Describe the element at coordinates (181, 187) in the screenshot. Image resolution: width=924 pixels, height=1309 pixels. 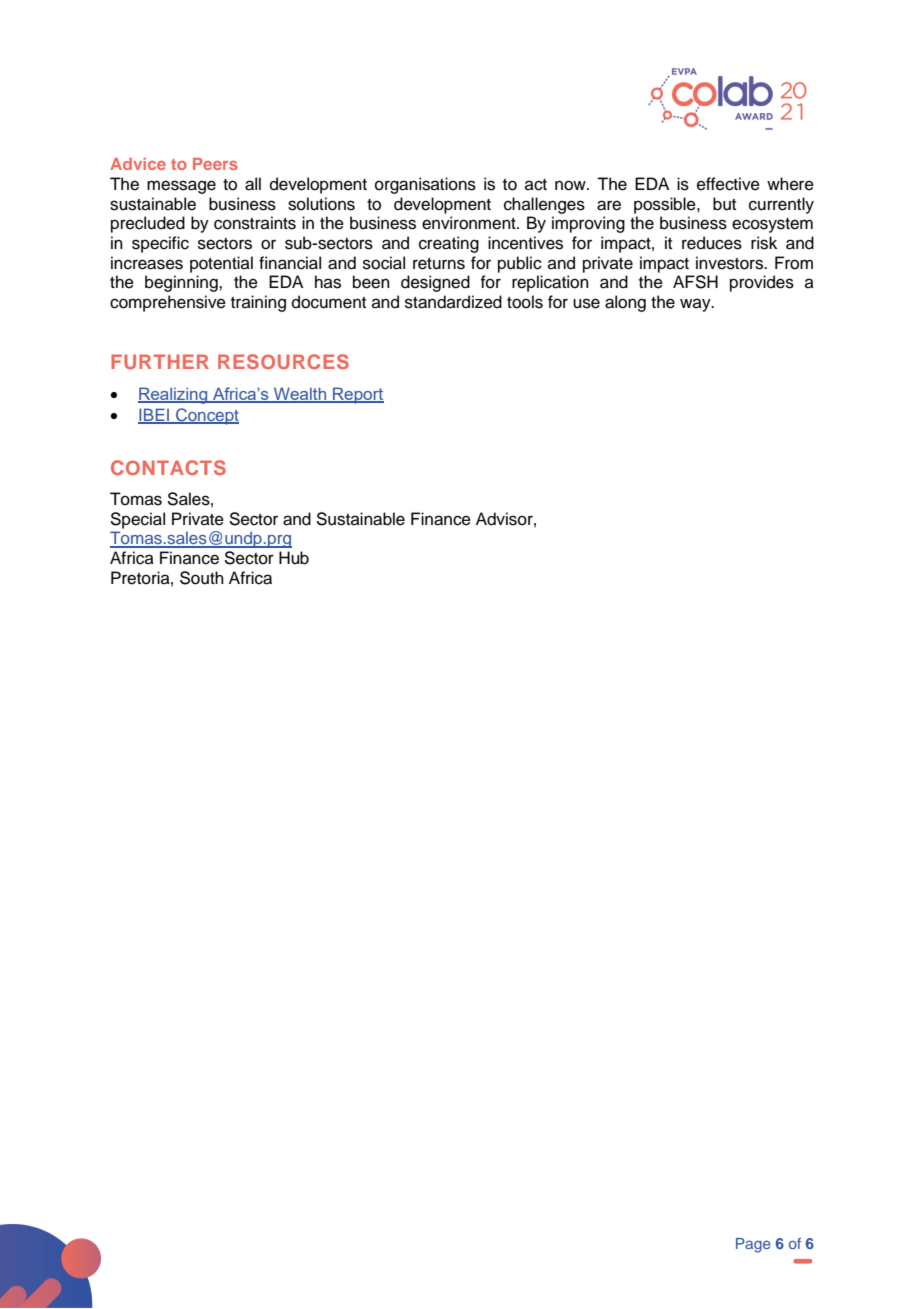
I see `message` at that location.
